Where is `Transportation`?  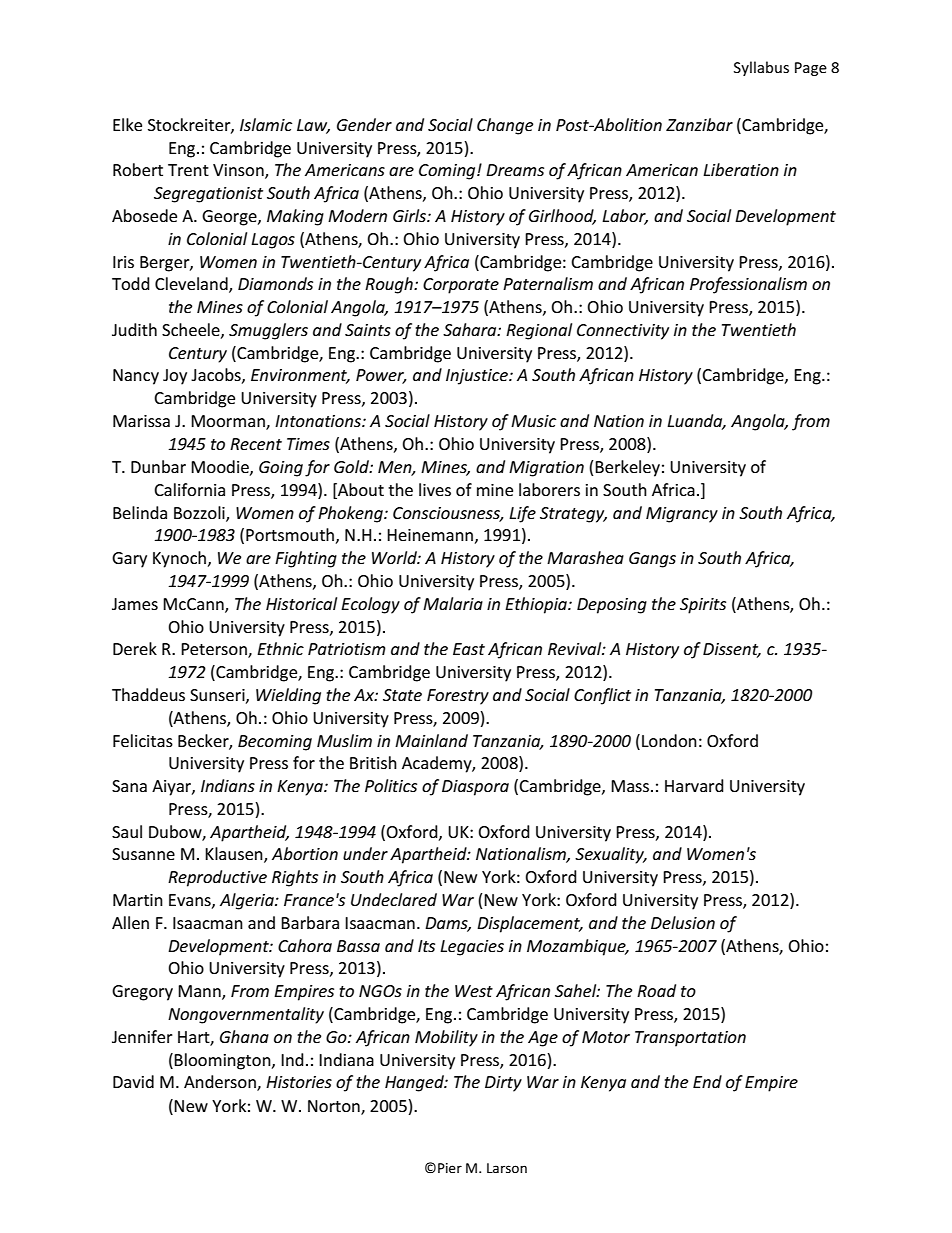
Transportation is located at coordinates (690, 1039).
